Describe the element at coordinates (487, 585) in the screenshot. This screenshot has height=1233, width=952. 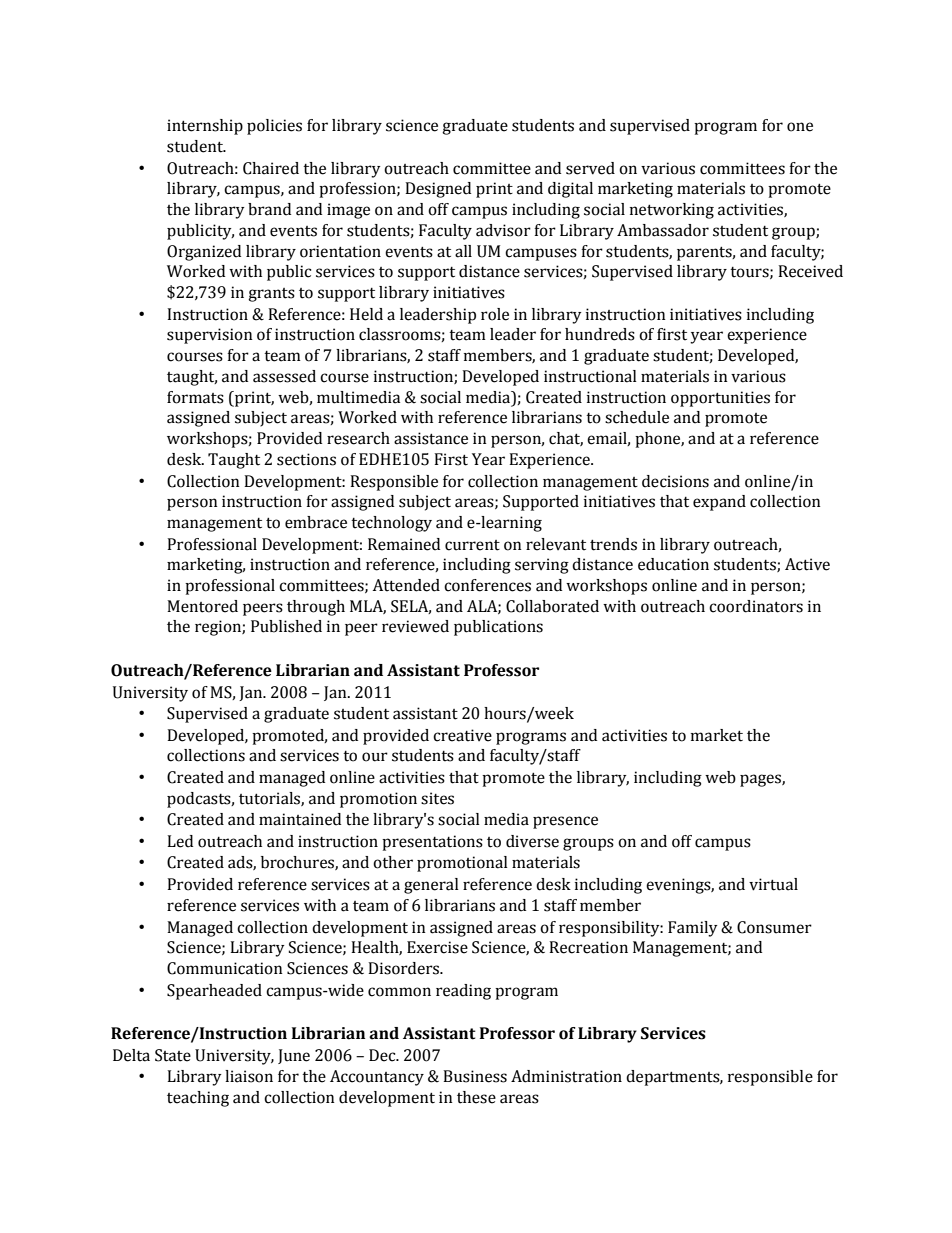
I see `conferences` at that location.
